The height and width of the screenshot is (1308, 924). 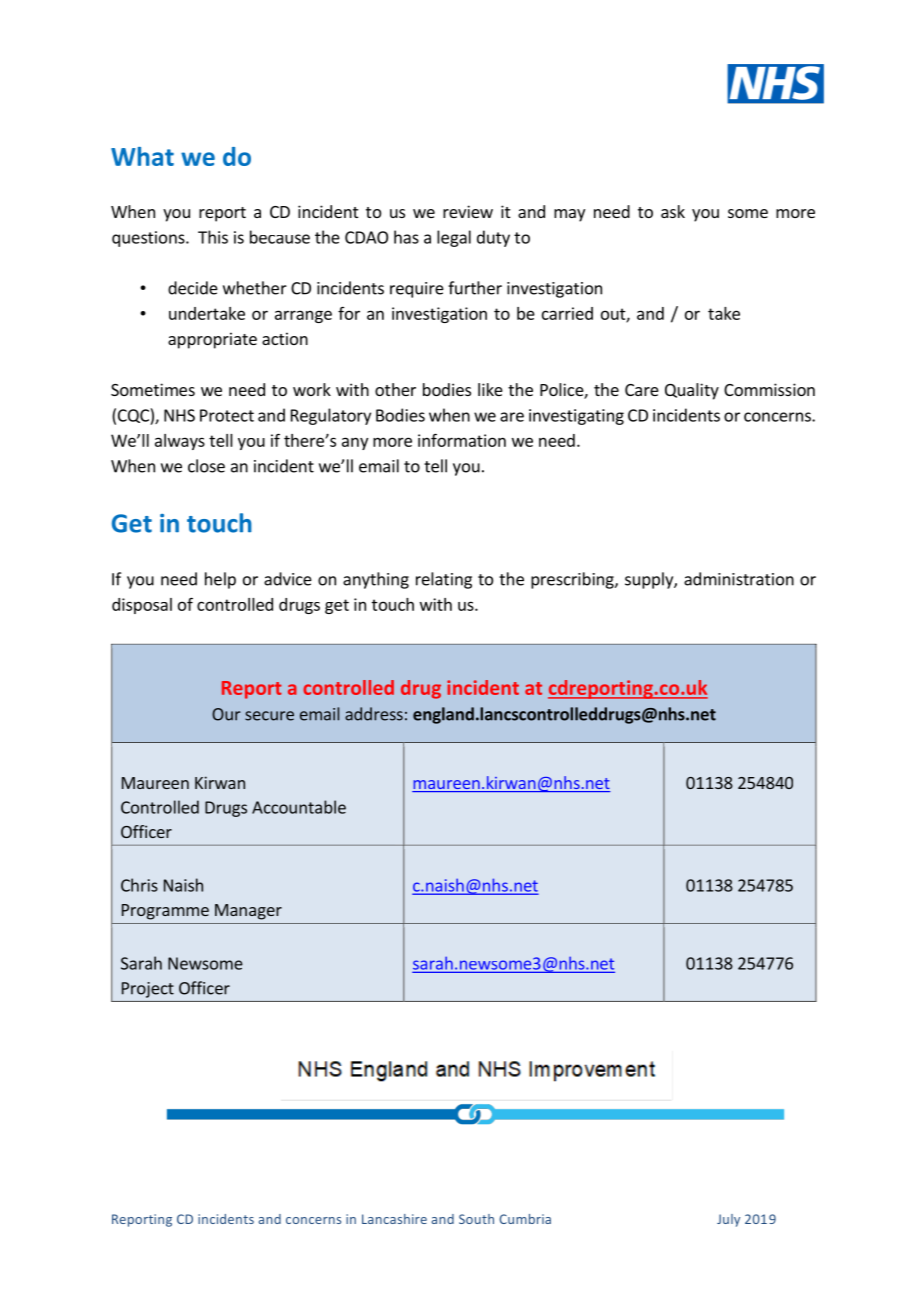 What do you see at coordinates (468, 211) in the screenshot?
I see `review` at bounding box center [468, 211].
